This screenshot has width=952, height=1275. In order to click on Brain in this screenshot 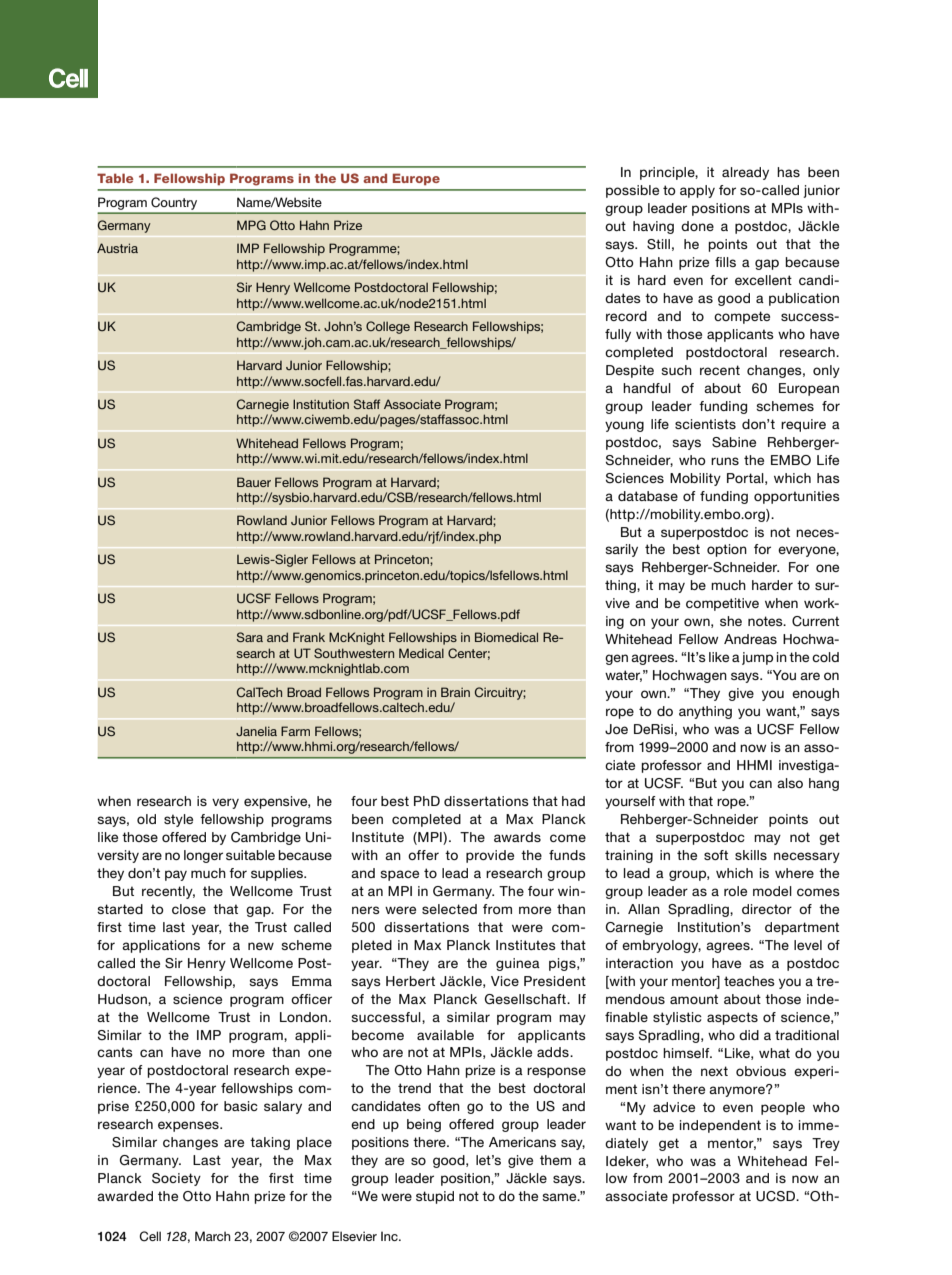, I will do `click(455, 692)`.
